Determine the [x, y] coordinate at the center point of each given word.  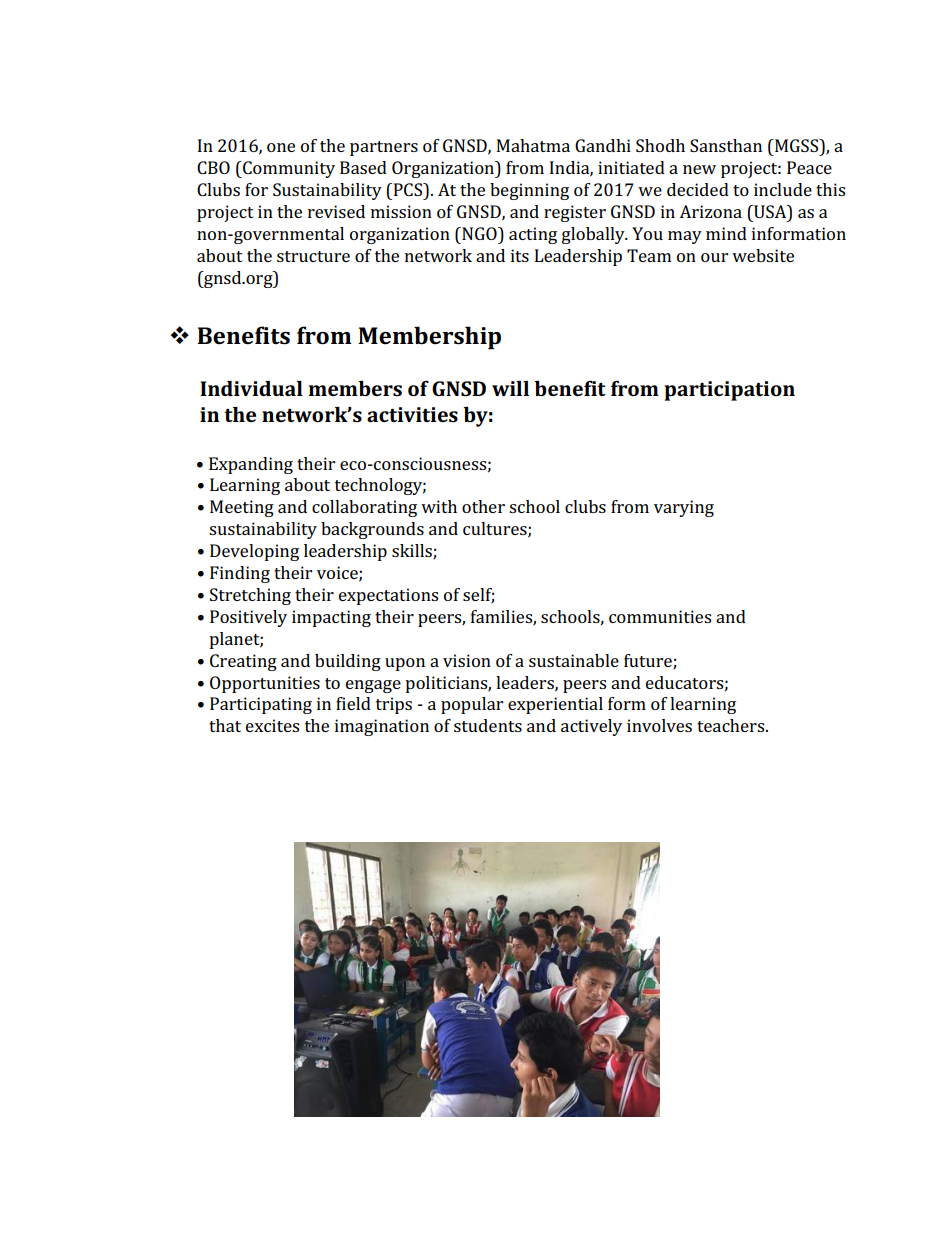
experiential [555, 705]
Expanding [251, 465]
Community [288, 169]
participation [729, 391]
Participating [261, 705]
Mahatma [533, 145]
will [510, 388]
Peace [809, 167]
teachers [732, 725]
